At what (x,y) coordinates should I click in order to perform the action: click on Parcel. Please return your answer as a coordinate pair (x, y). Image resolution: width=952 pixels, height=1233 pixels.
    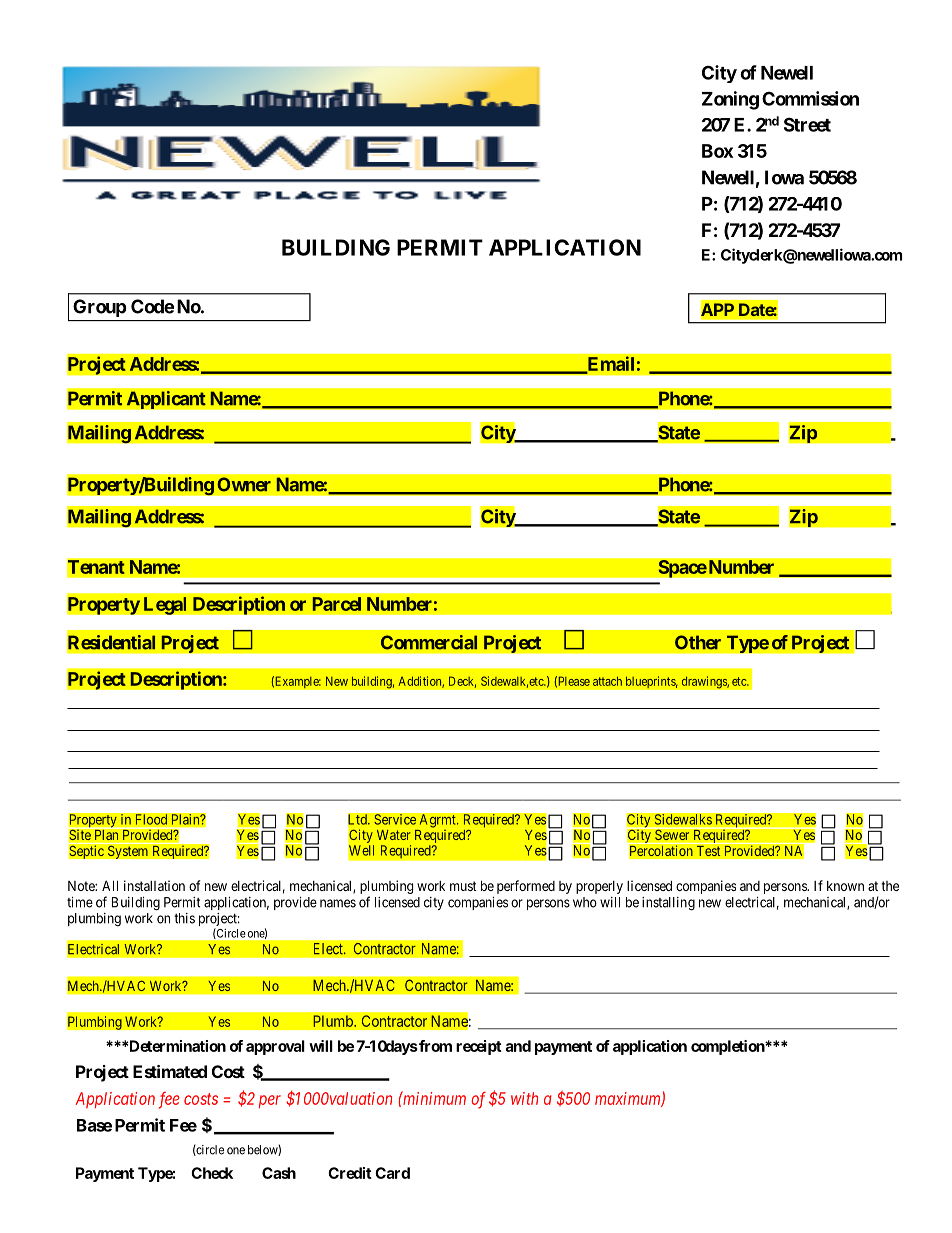
    Looking at the image, I should click on (337, 604).
